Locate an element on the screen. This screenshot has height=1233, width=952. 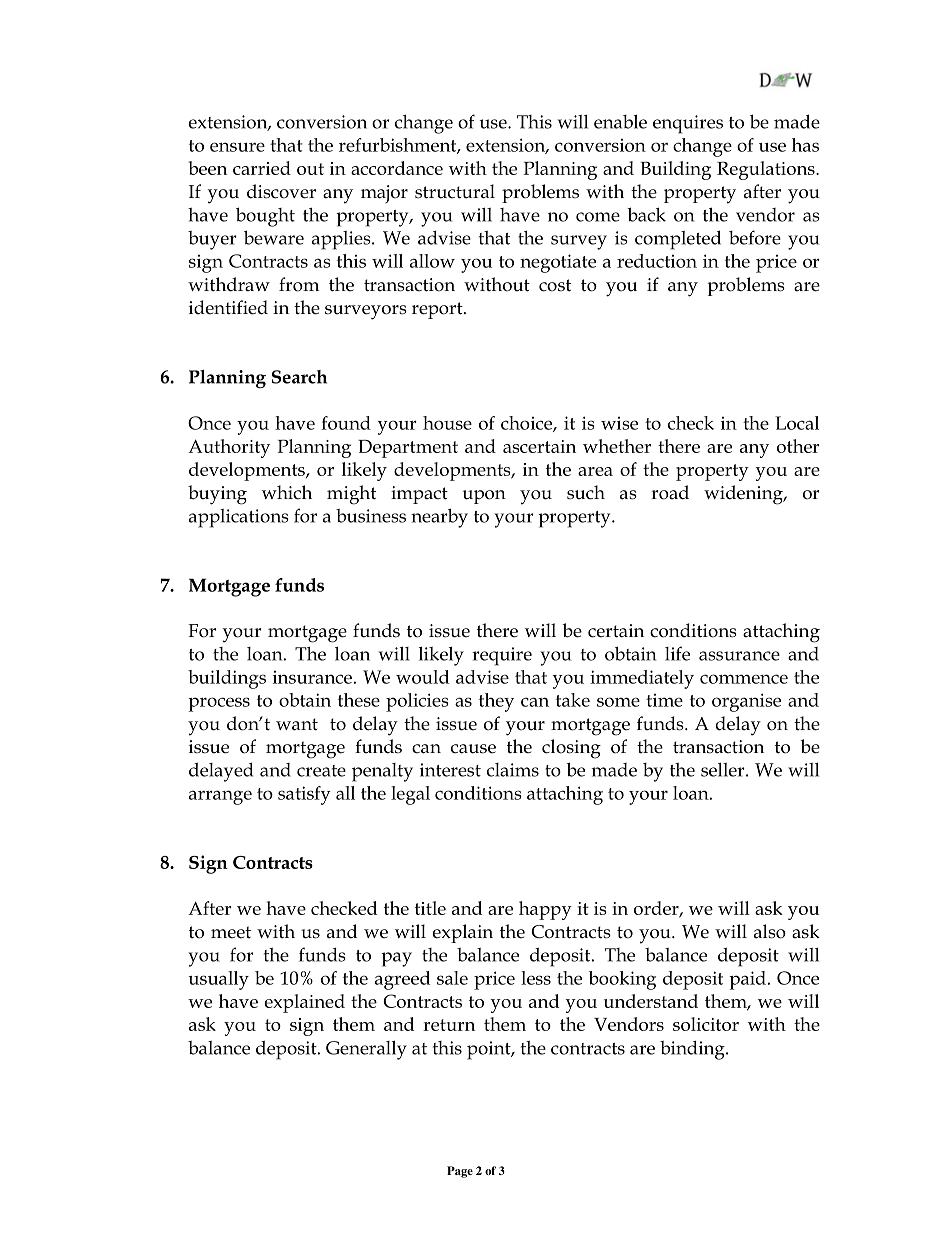
road is located at coordinates (670, 492).
